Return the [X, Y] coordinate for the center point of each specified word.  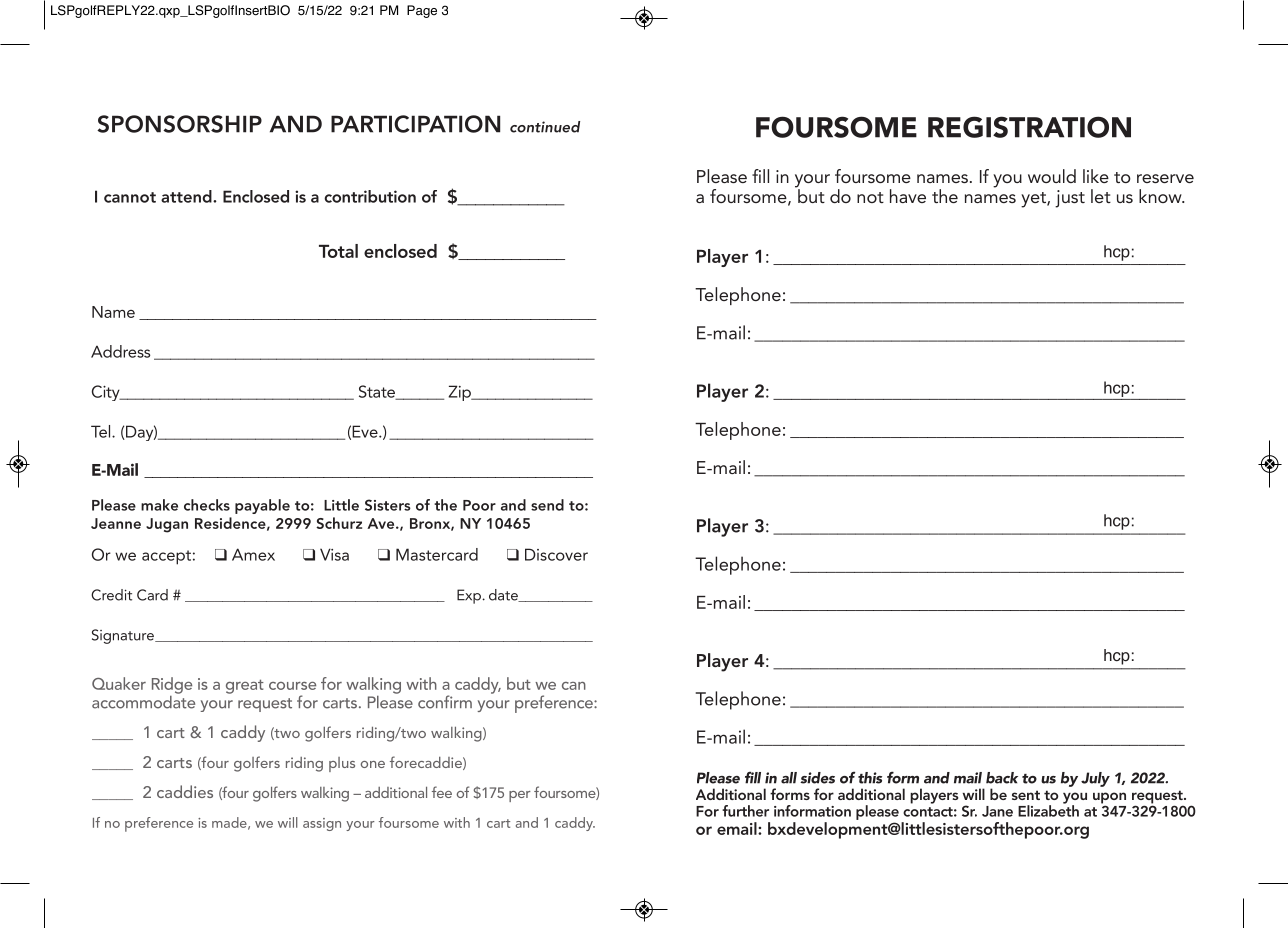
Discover [556, 554]
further [745, 811]
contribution [370, 196]
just [1070, 199]
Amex [253, 554]
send [547, 505]
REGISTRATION [1029, 127]
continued [545, 127]
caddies [185, 791]
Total [338, 251]
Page [422, 11]
